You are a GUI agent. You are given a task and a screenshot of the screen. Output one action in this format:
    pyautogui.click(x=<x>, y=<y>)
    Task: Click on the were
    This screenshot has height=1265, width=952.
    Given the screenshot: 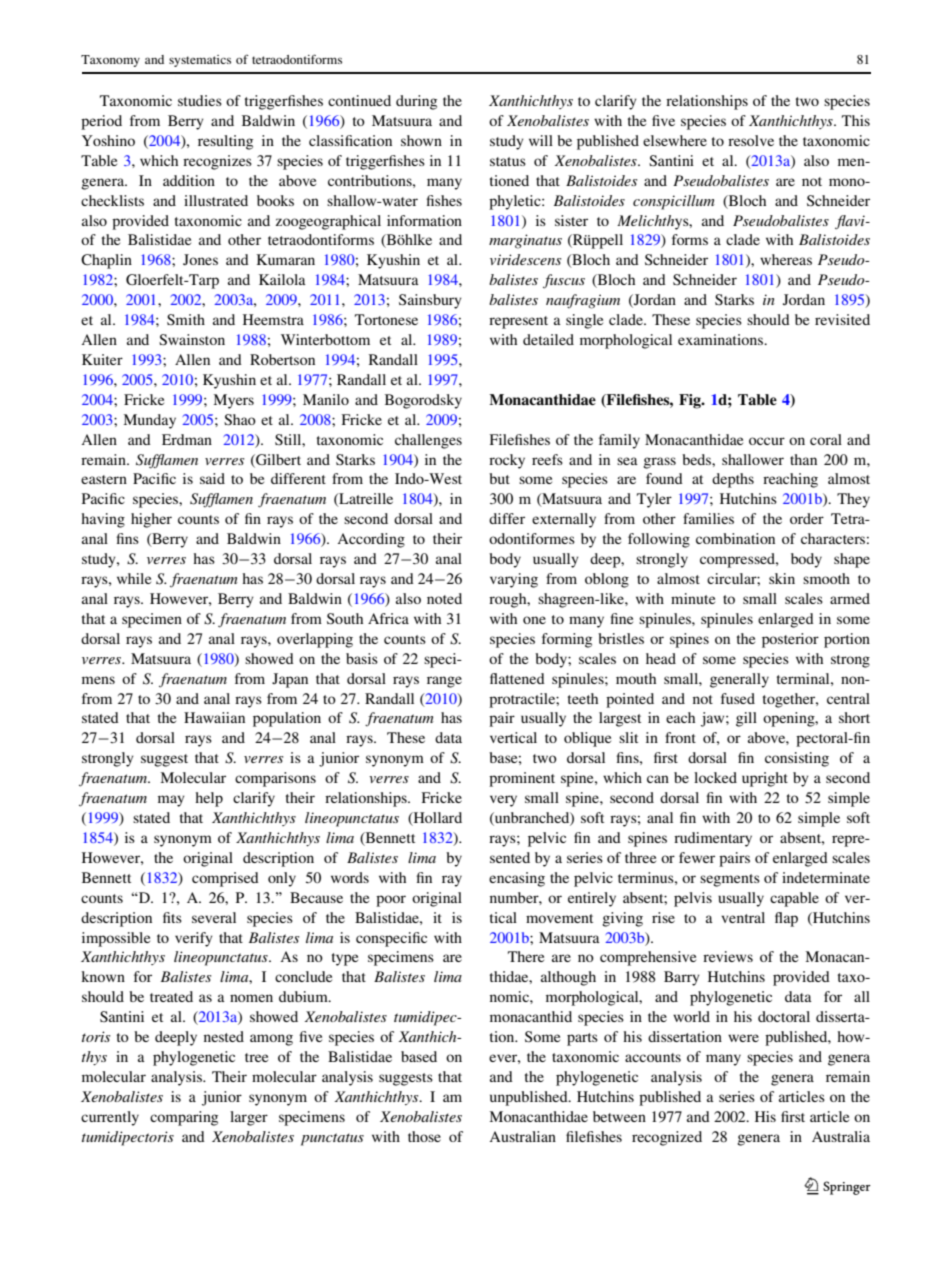 What is the action you would take?
    pyautogui.click(x=743, y=1038)
